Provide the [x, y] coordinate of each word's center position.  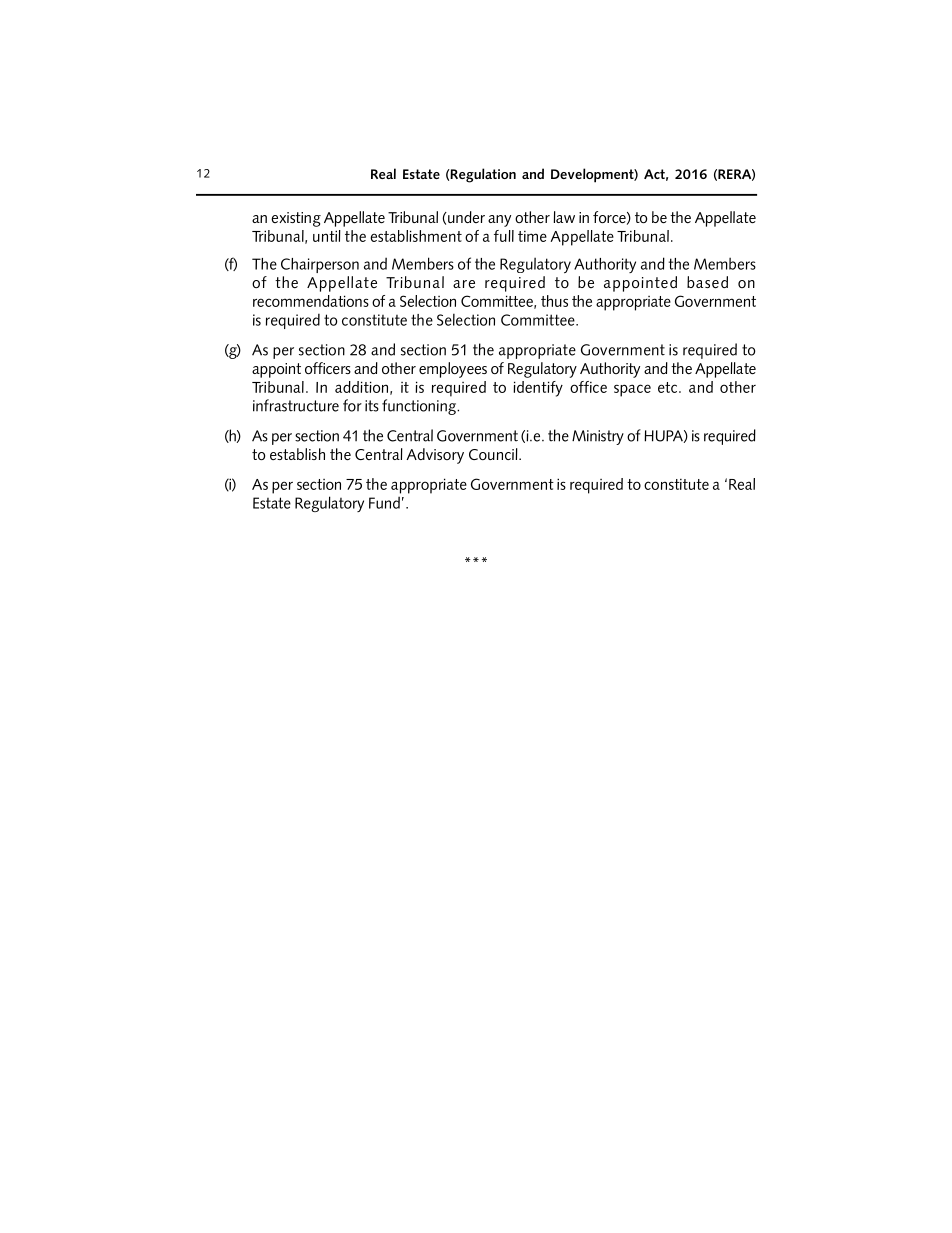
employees [453, 370]
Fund [384, 502]
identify [538, 389]
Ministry [598, 437]
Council [494, 454]
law [564, 217]
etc [669, 387]
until [327, 236]
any [499, 221]
